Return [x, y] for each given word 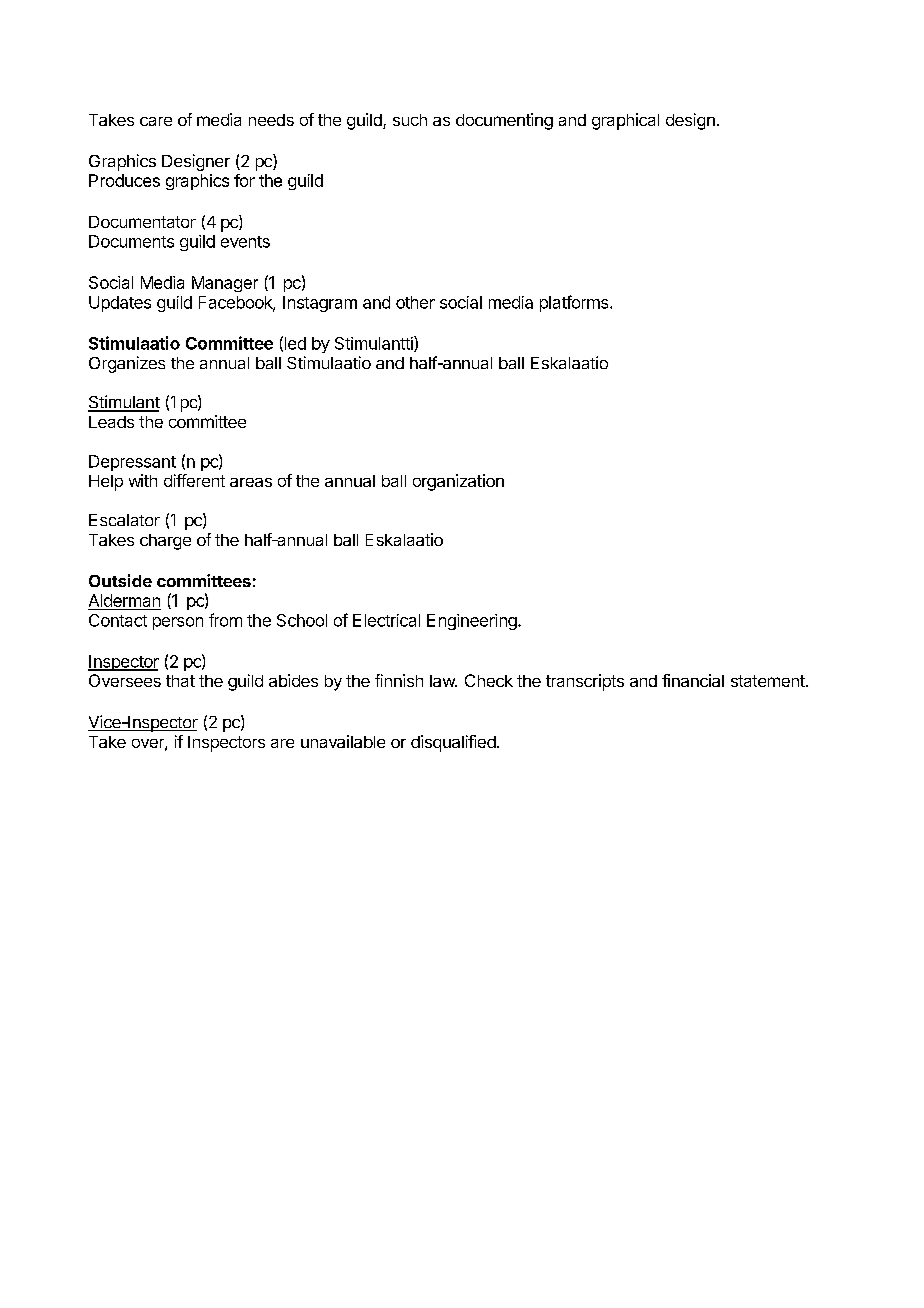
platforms [575, 303]
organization [458, 482]
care [156, 121]
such [410, 120]
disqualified [453, 743]
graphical [625, 121]
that [180, 681]
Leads [111, 422]
